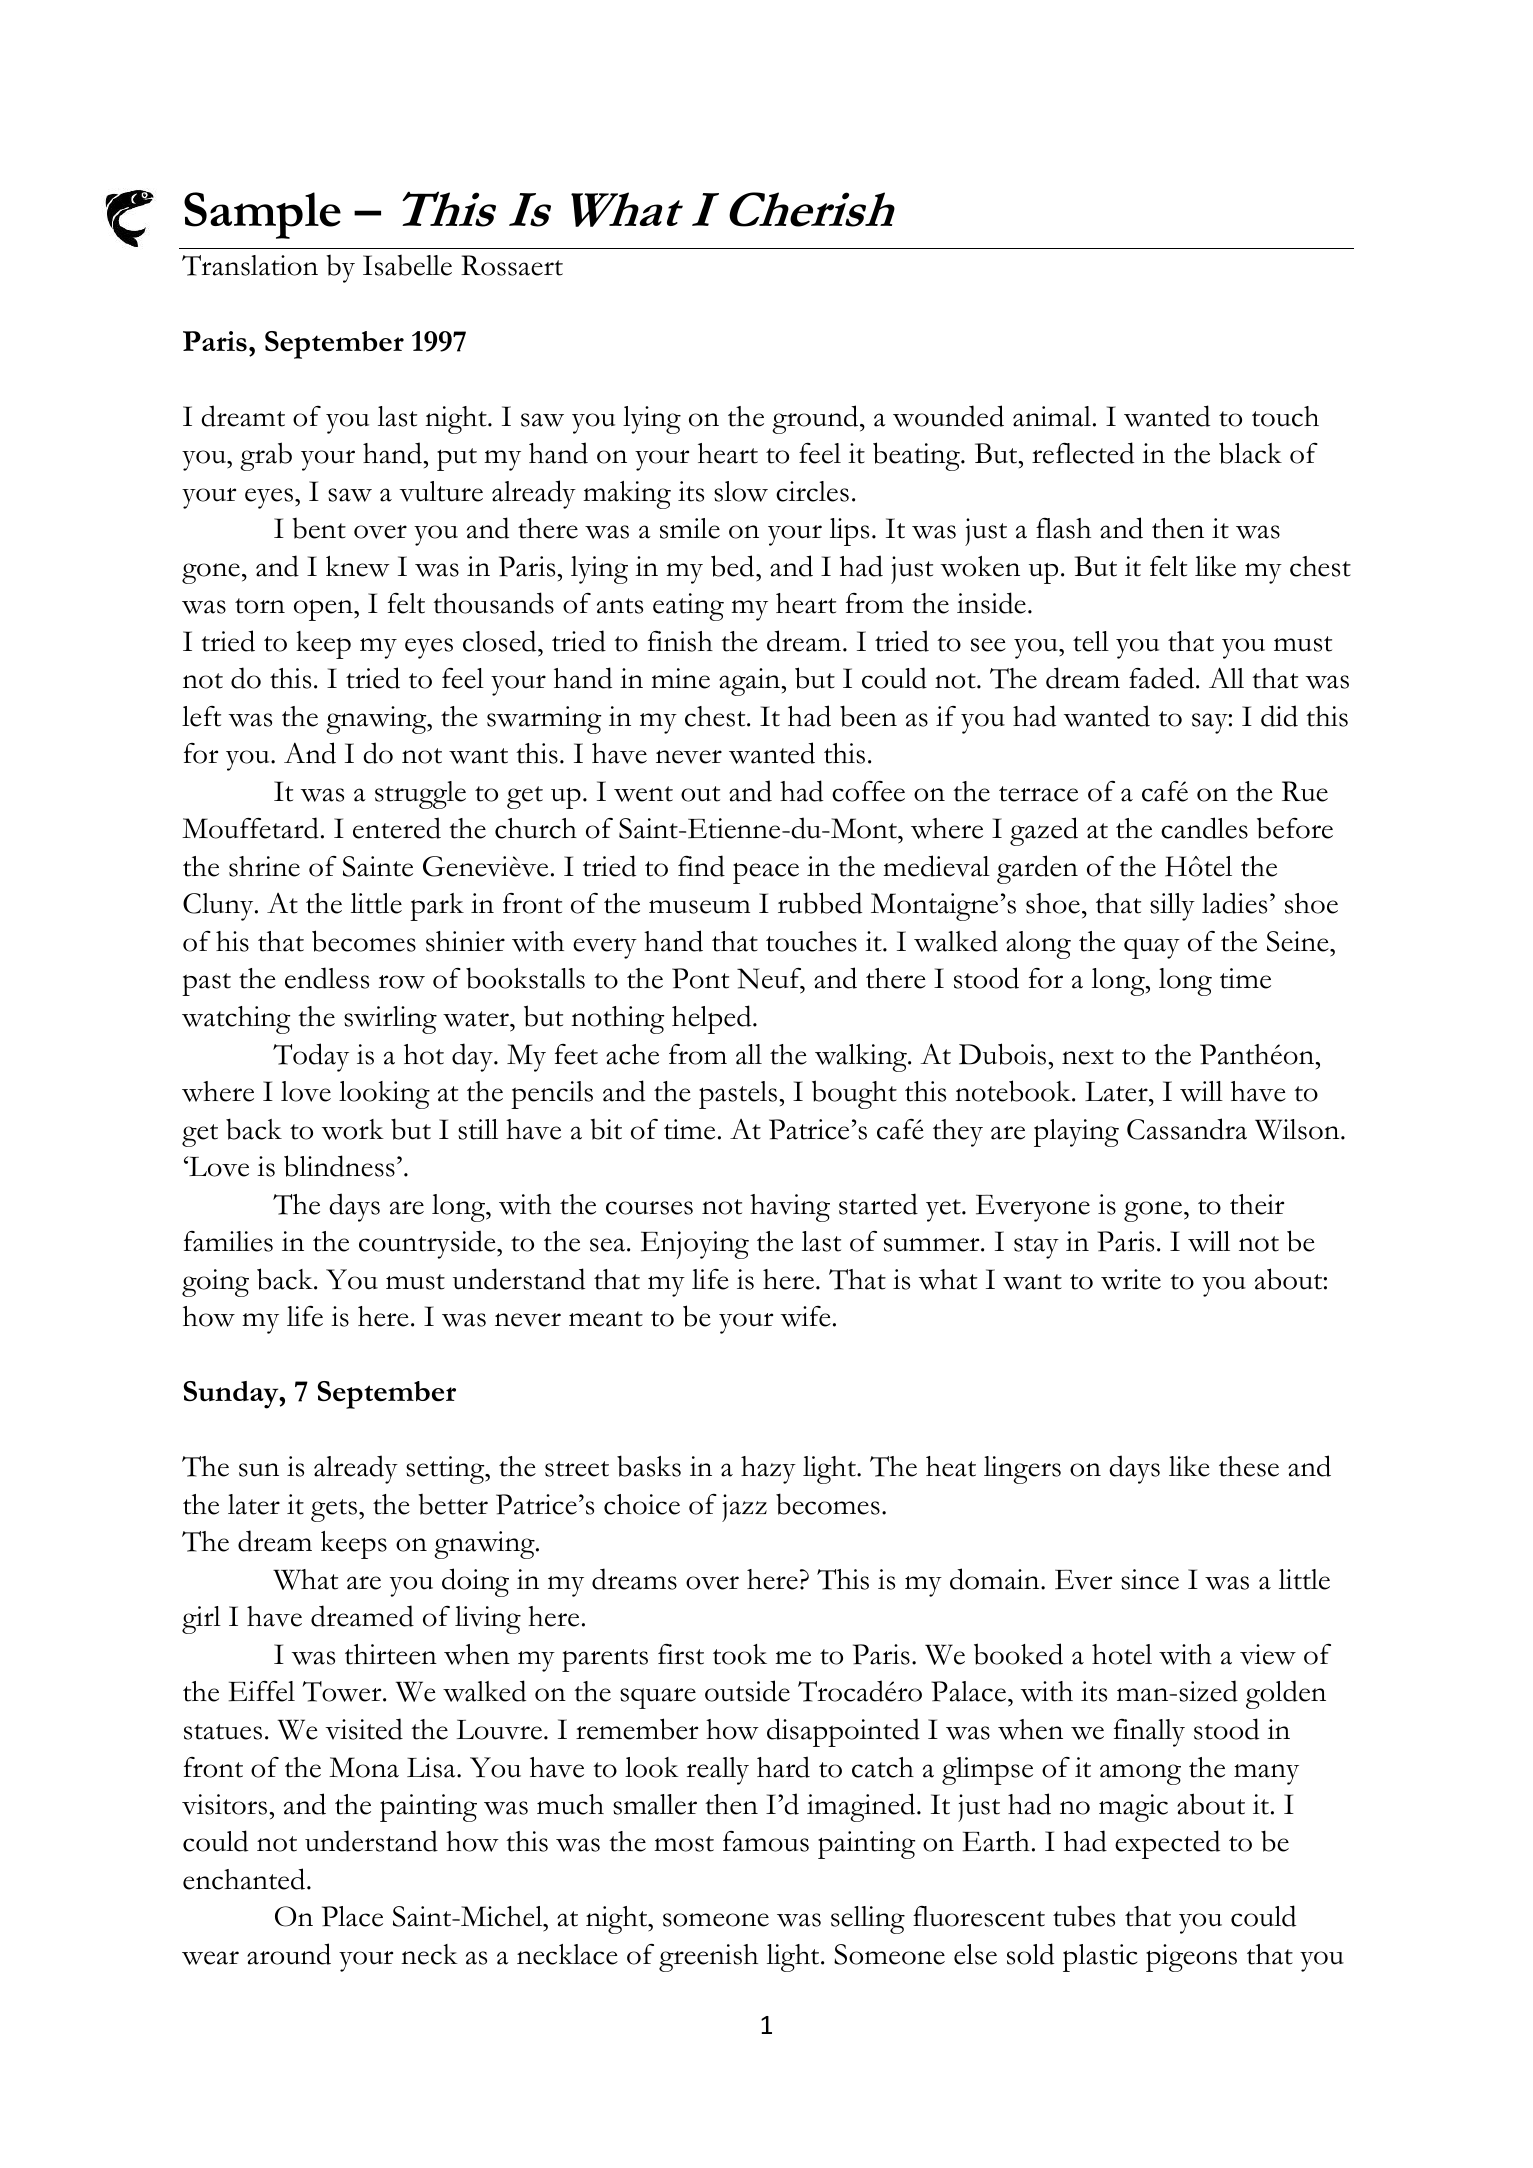  What do you see at coordinates (816, 419) in the screenshot?
I see `ground` at bounding box center [816, 419].
